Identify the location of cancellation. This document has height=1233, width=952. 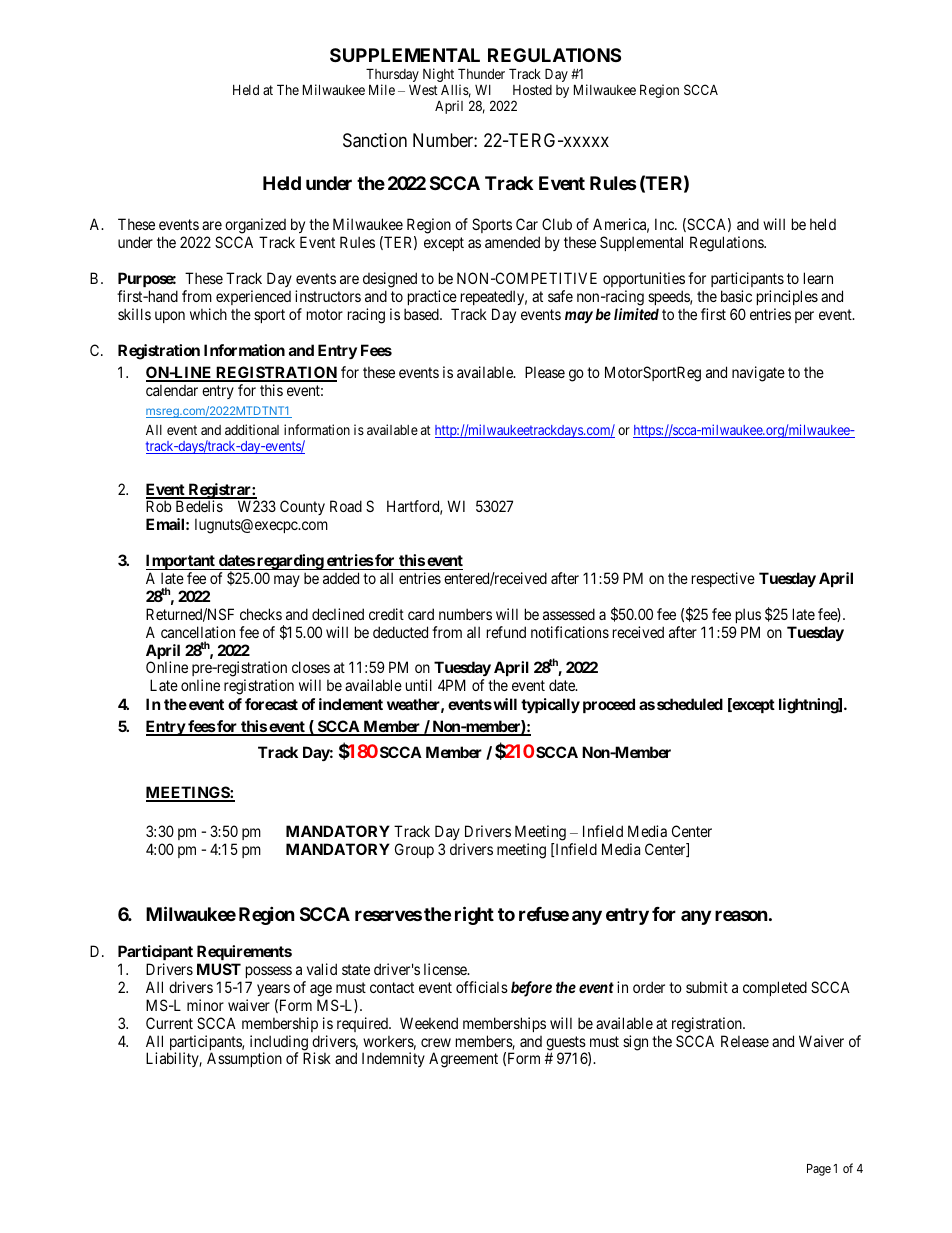
(198, 632).
